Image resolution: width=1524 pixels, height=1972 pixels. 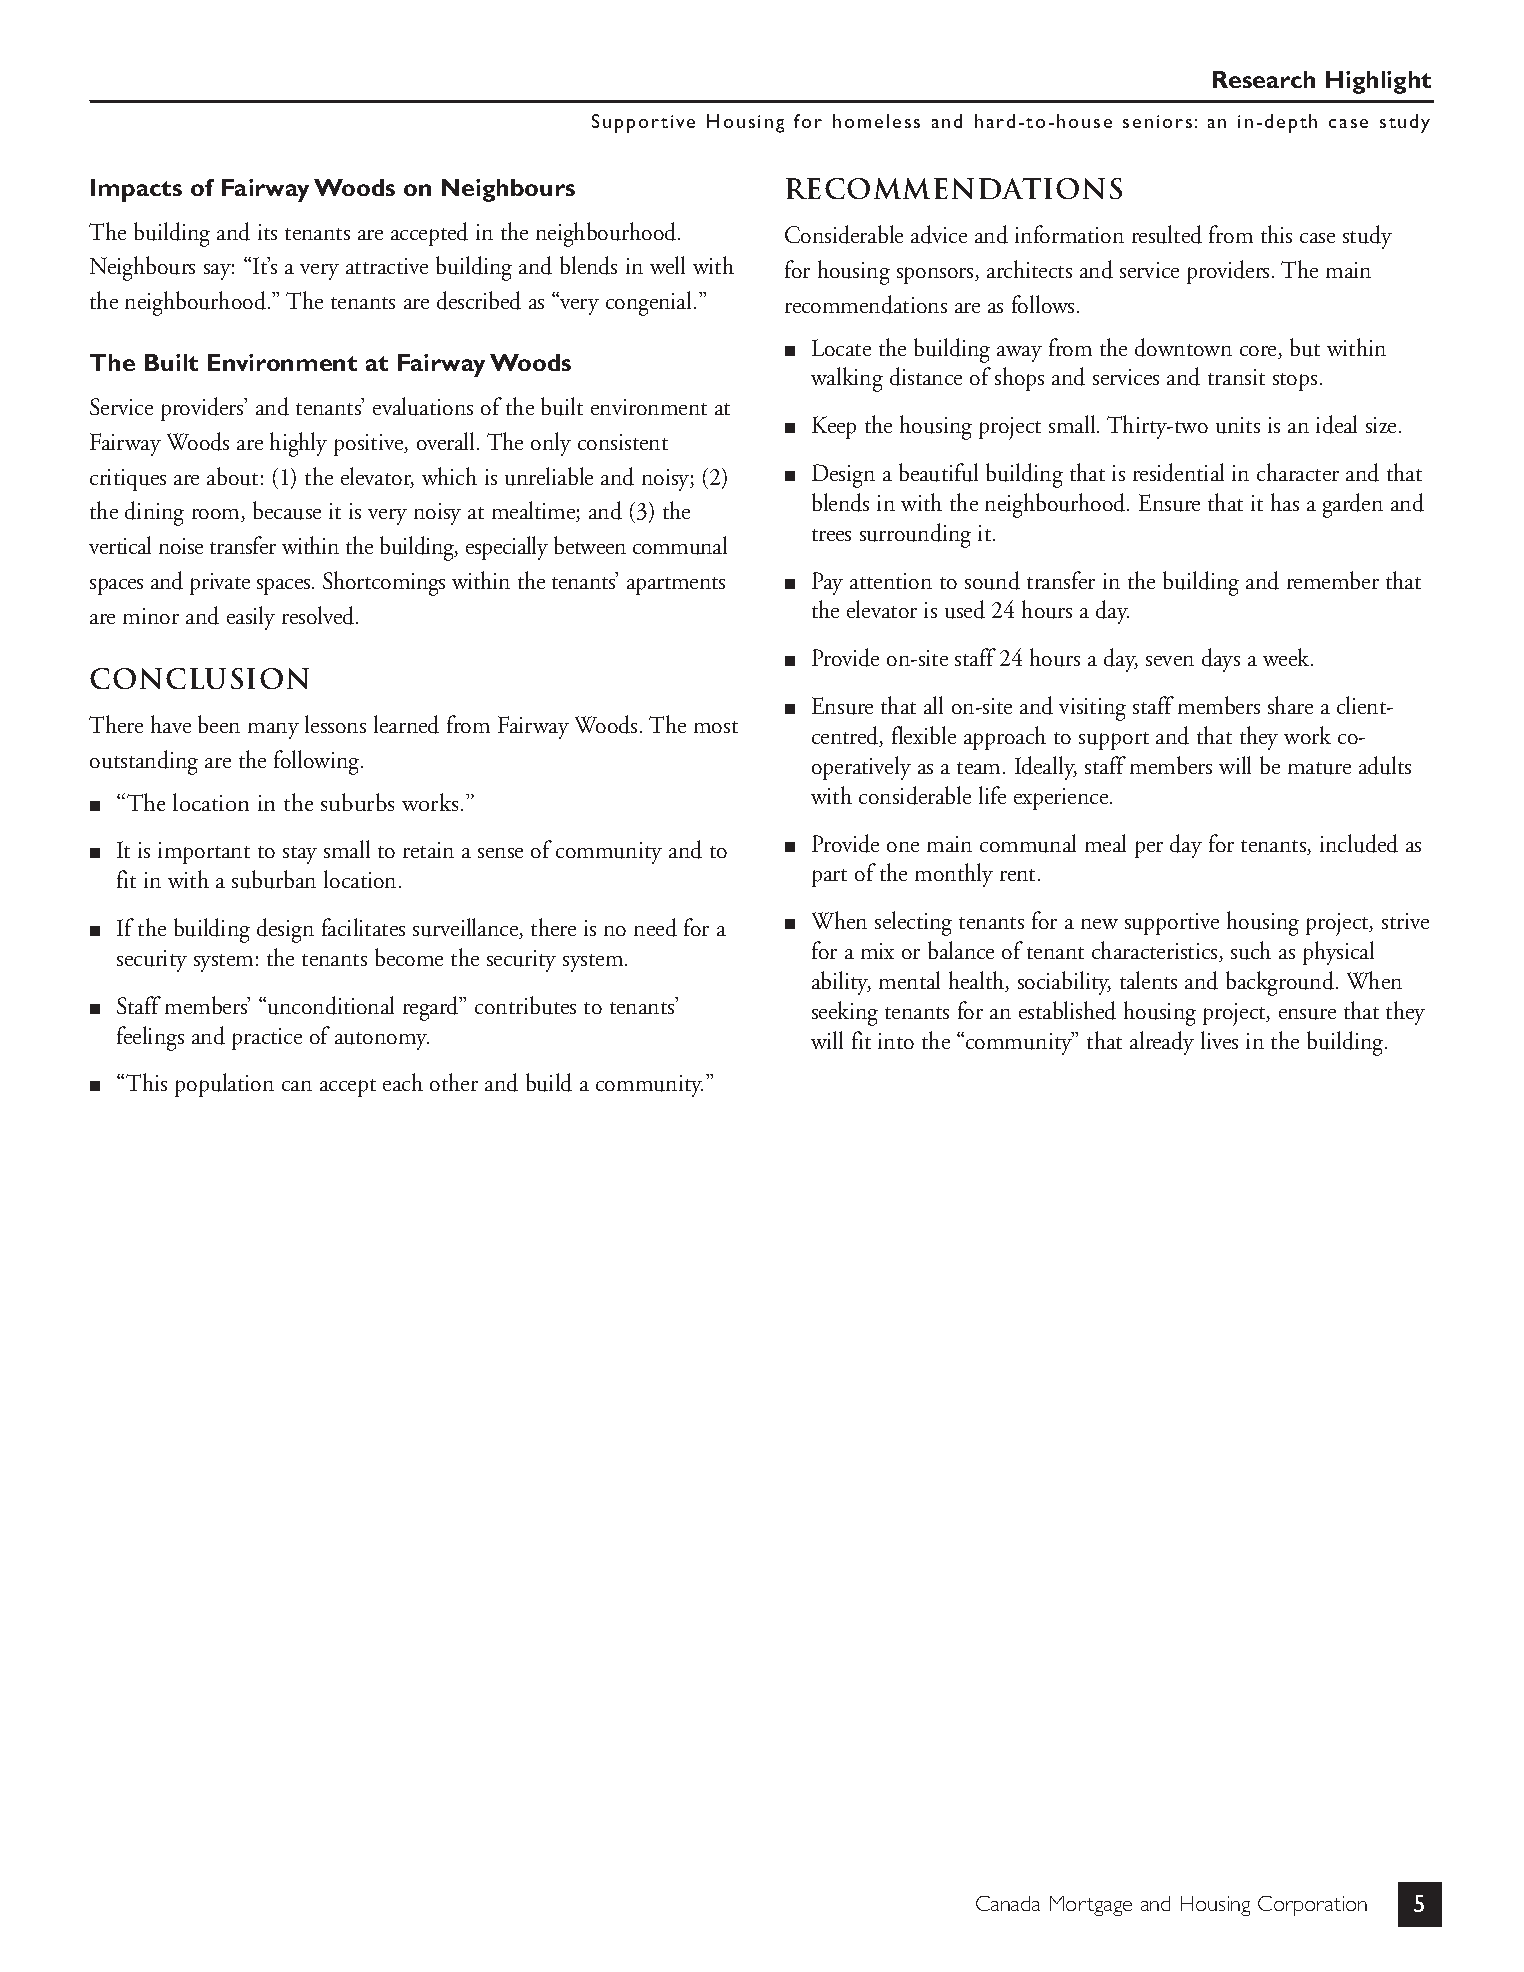 What do you see at coordinates (845, 1013) in the screenshot?
I see `seeking` at bounding box center [845, 1013].
